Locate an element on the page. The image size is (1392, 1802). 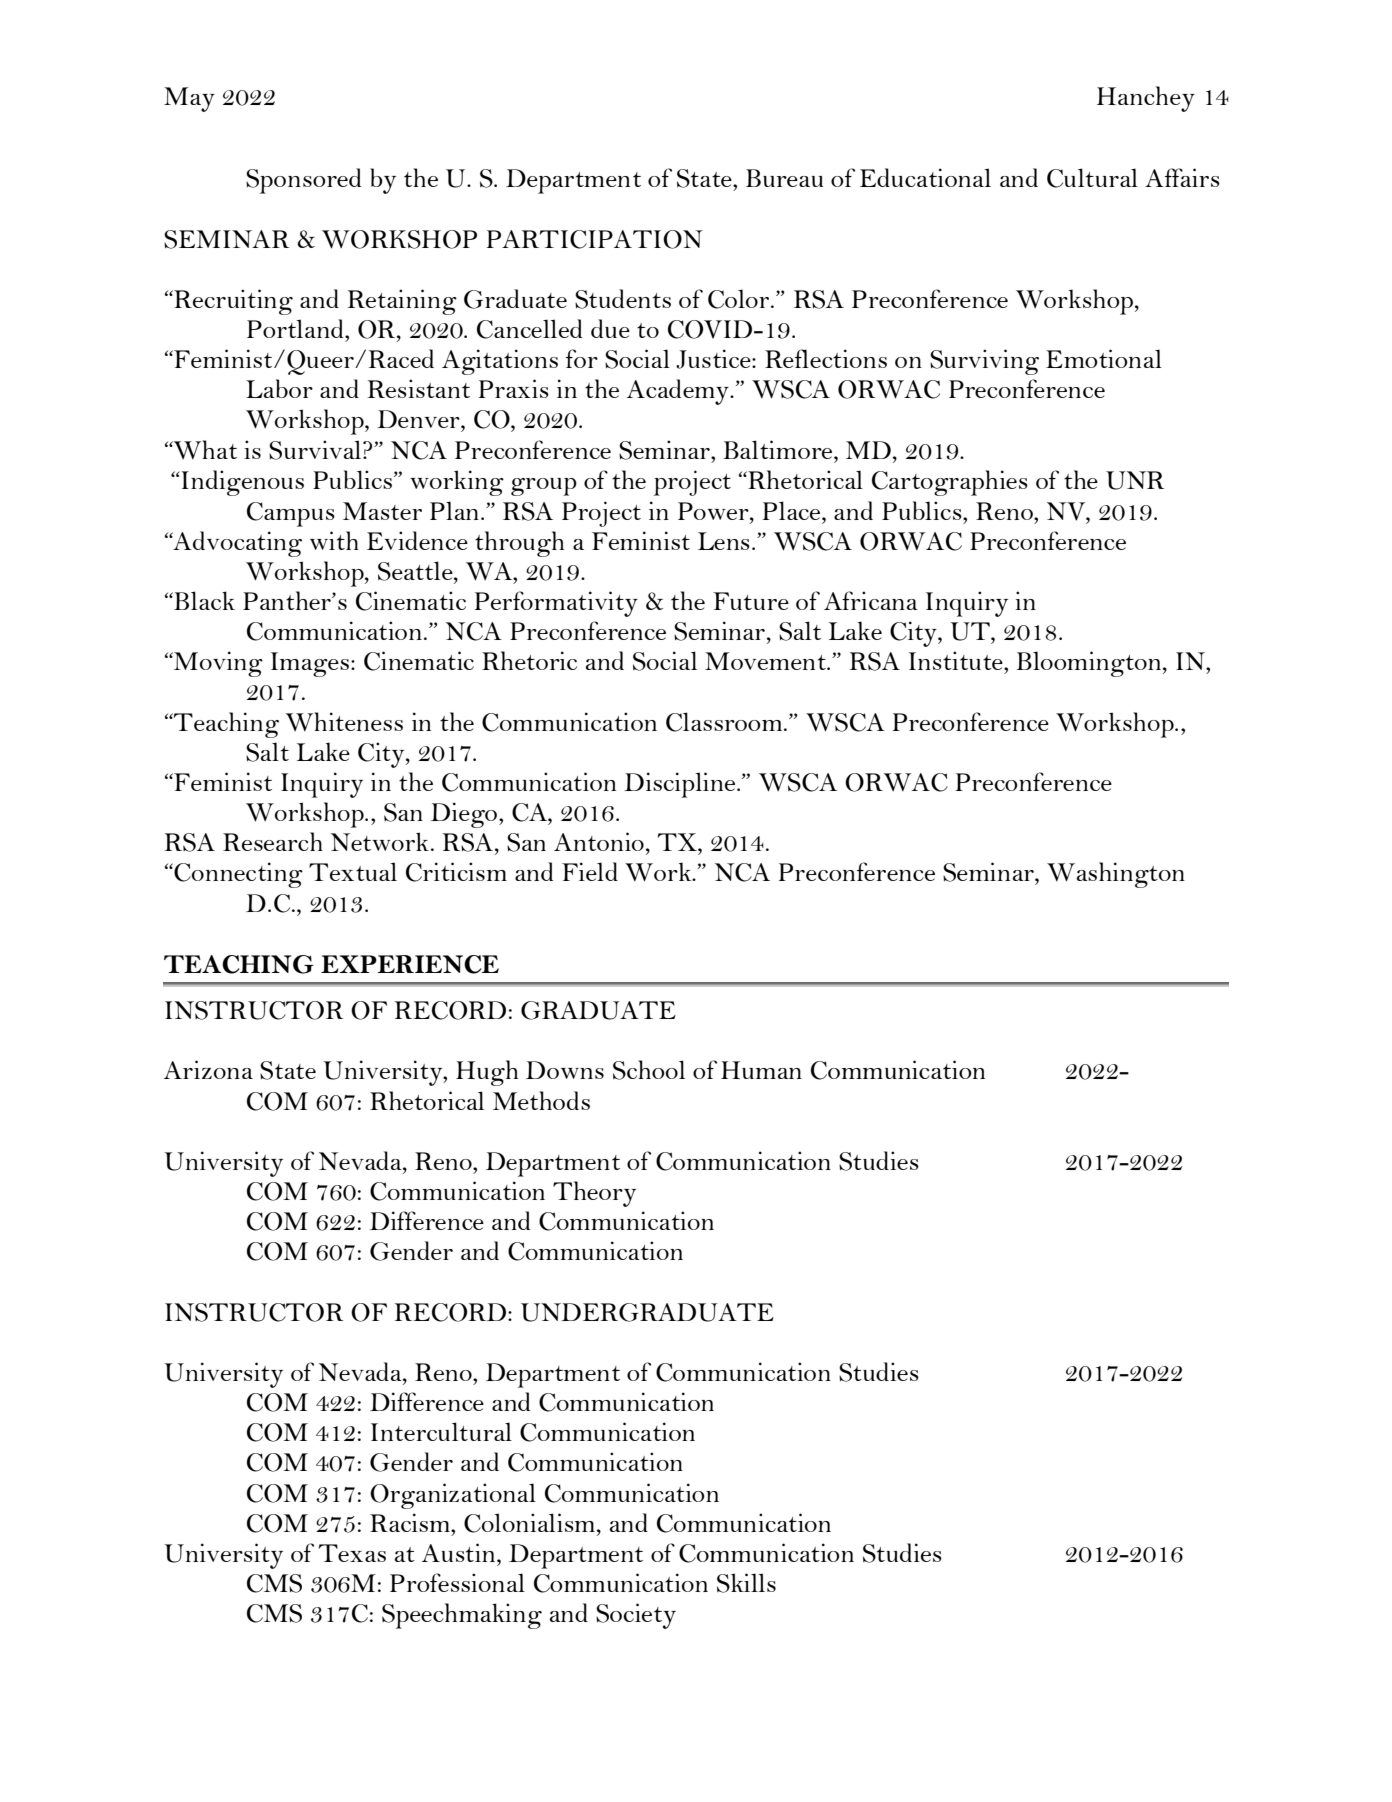
Washington is located at coordinates (1116, 875).
